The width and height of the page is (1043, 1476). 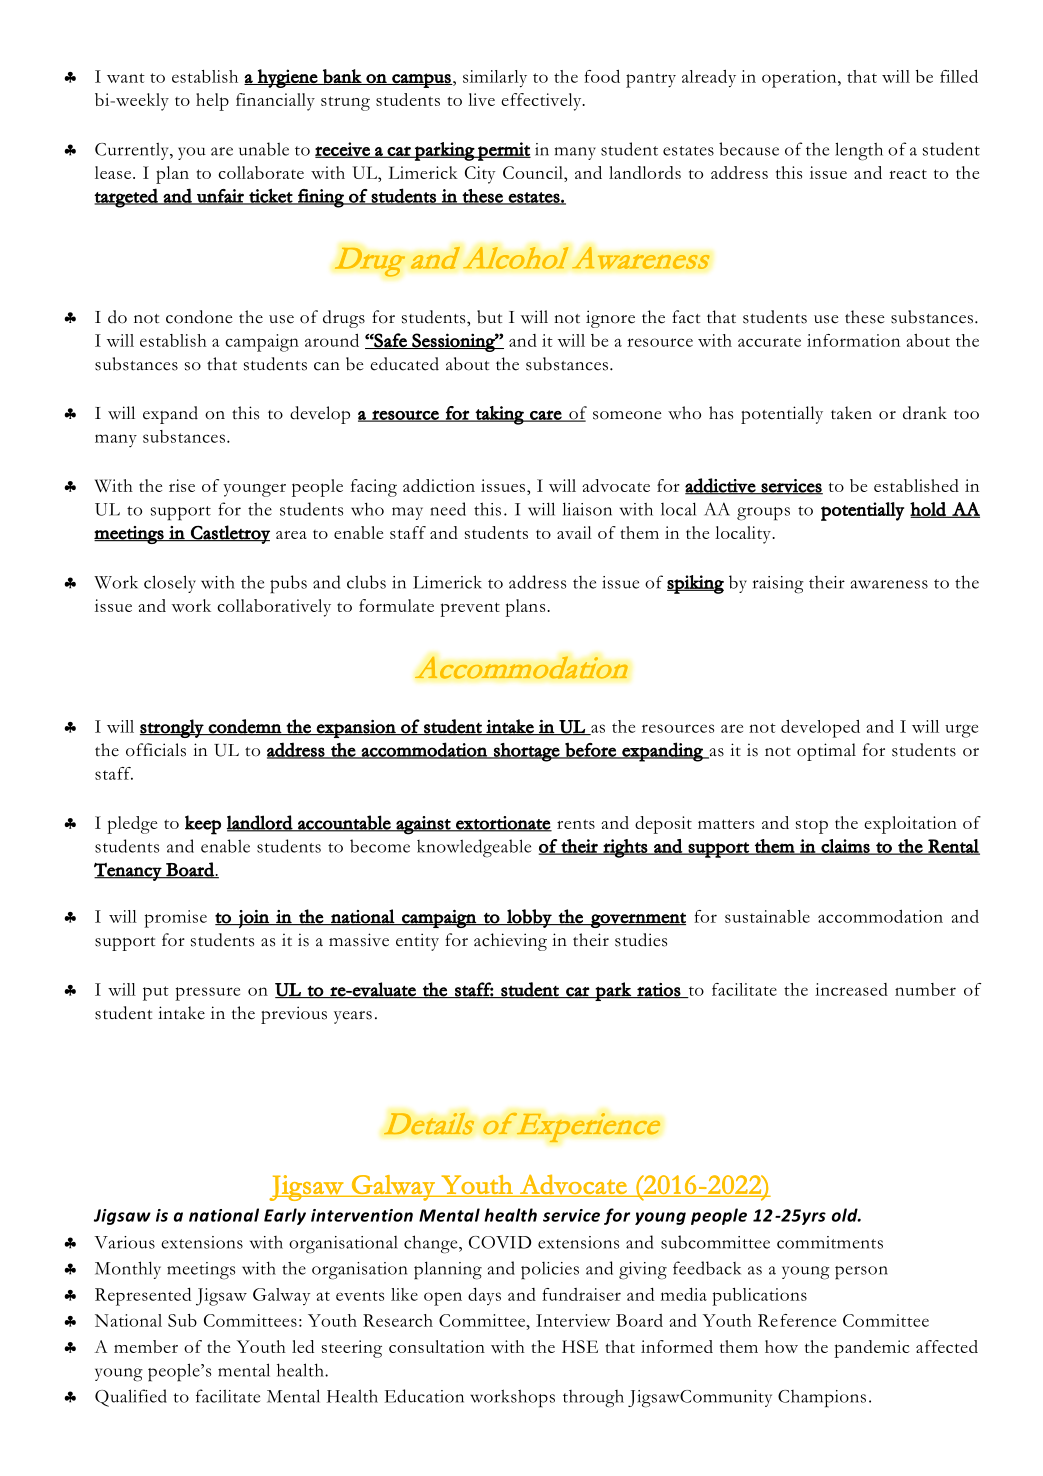 I want to click on help, so click(x=212, y=102).
